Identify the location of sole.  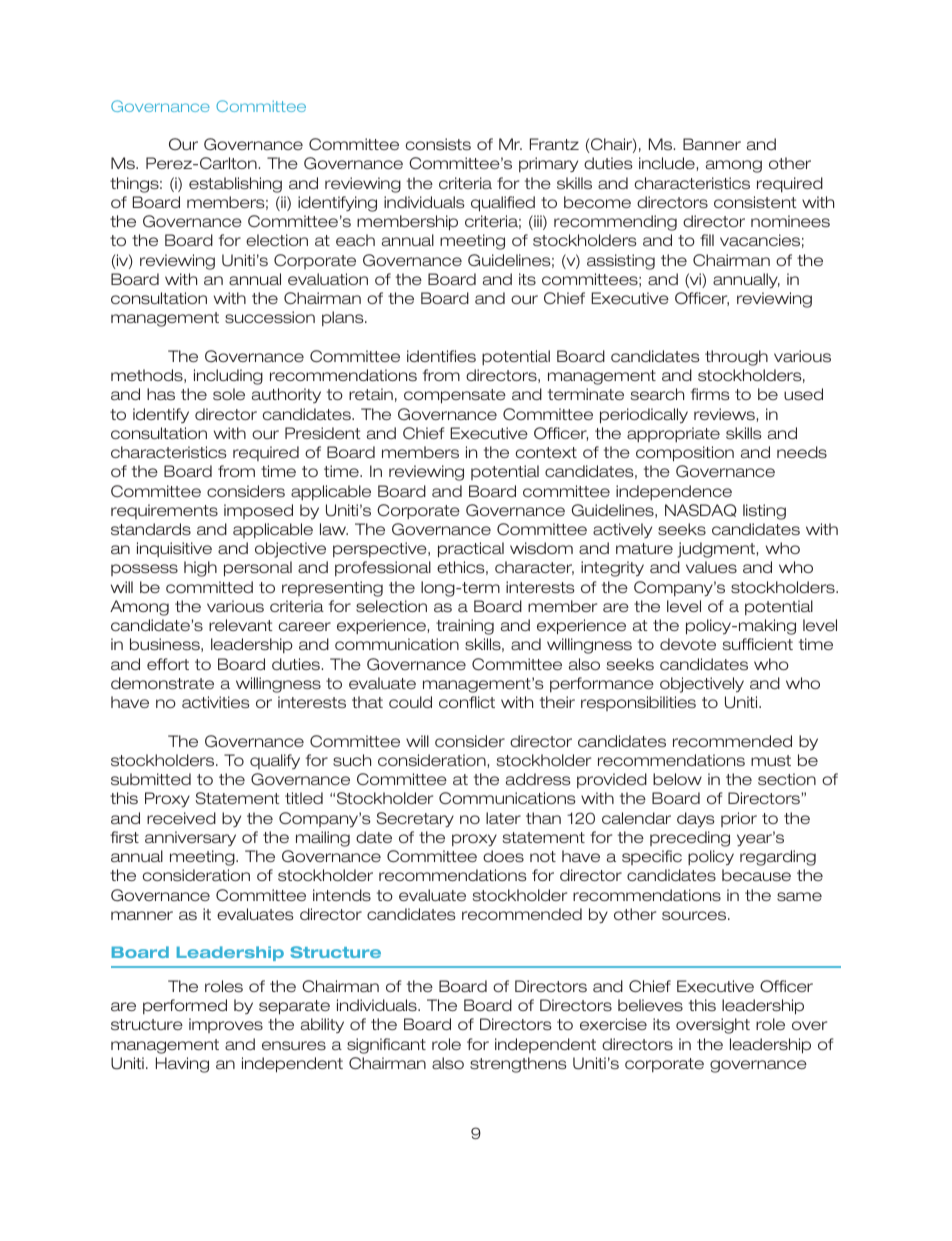
(229, 394).
